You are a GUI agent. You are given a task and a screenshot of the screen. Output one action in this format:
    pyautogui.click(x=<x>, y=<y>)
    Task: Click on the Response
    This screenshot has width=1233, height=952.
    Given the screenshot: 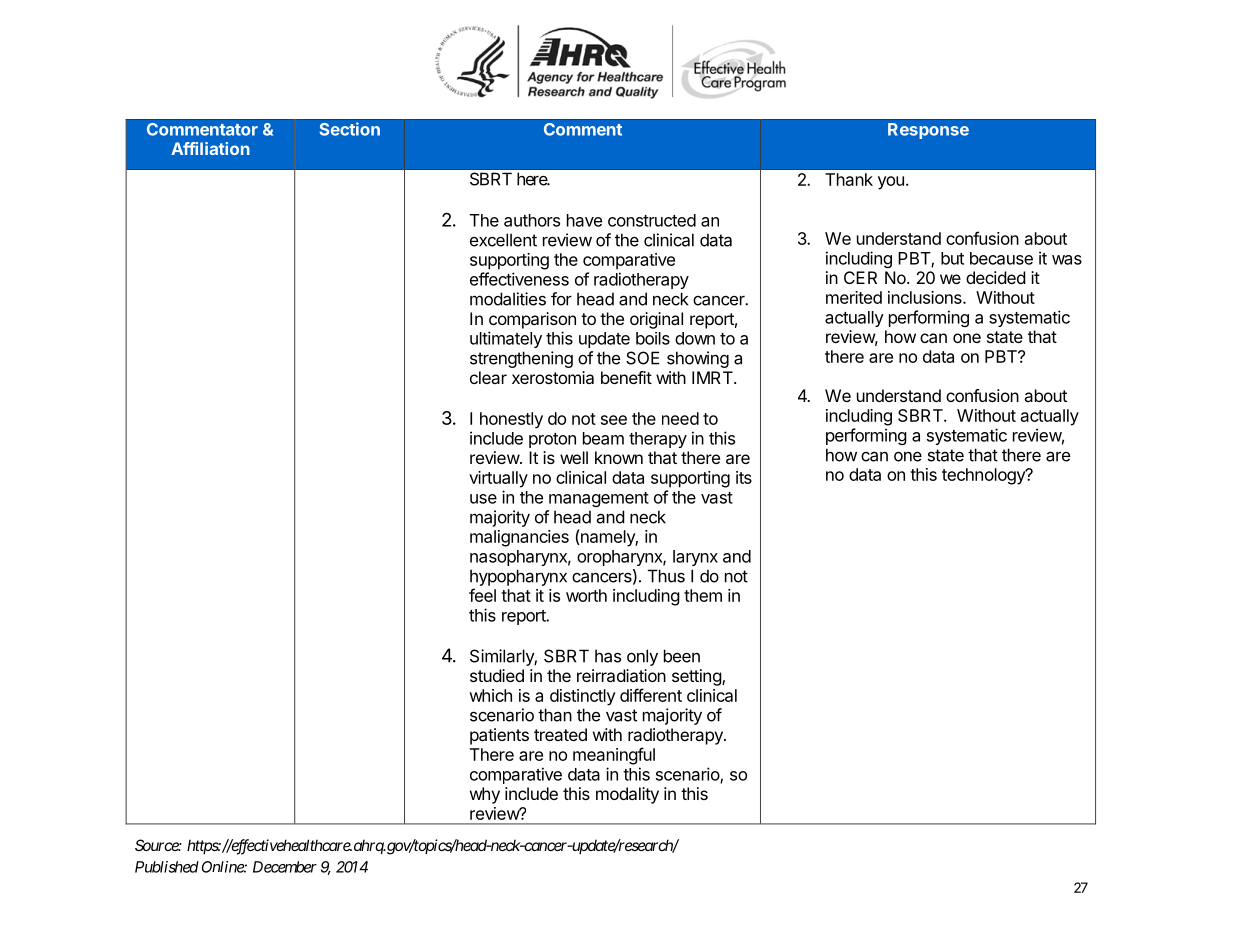 What is the action you would take?
    pyautogui.click(x=928, y=131)
